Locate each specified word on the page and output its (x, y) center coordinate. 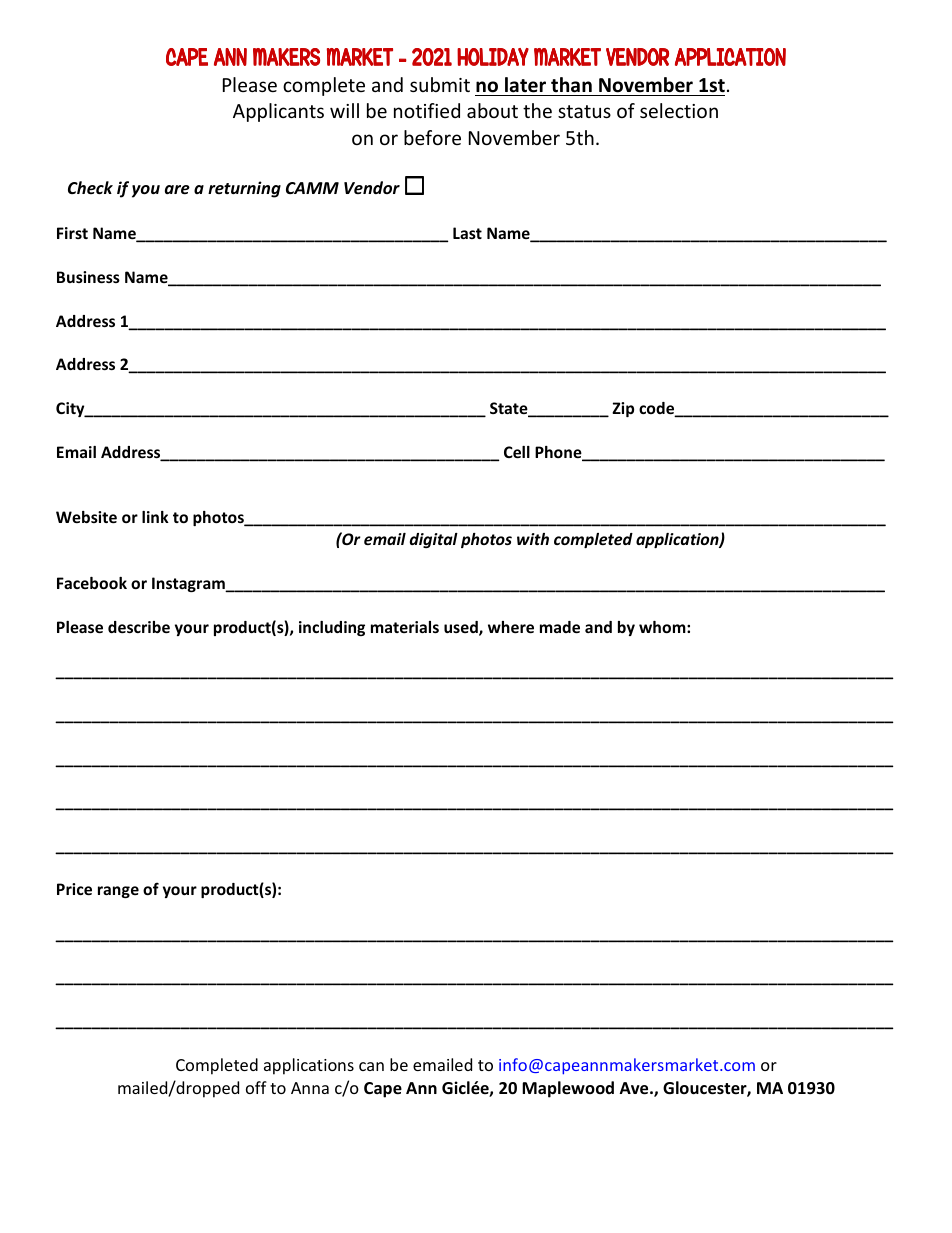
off (256, 1087)
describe (139, 627)
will (344, 110)
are (177, 190)
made (560, 627)
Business (88, 277)
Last (467, 233)
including (332, 628)
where (511, 627)
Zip (623, 409)
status (584, 111)
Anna (310, 1088)
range (118, 892)
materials (405, 627)
